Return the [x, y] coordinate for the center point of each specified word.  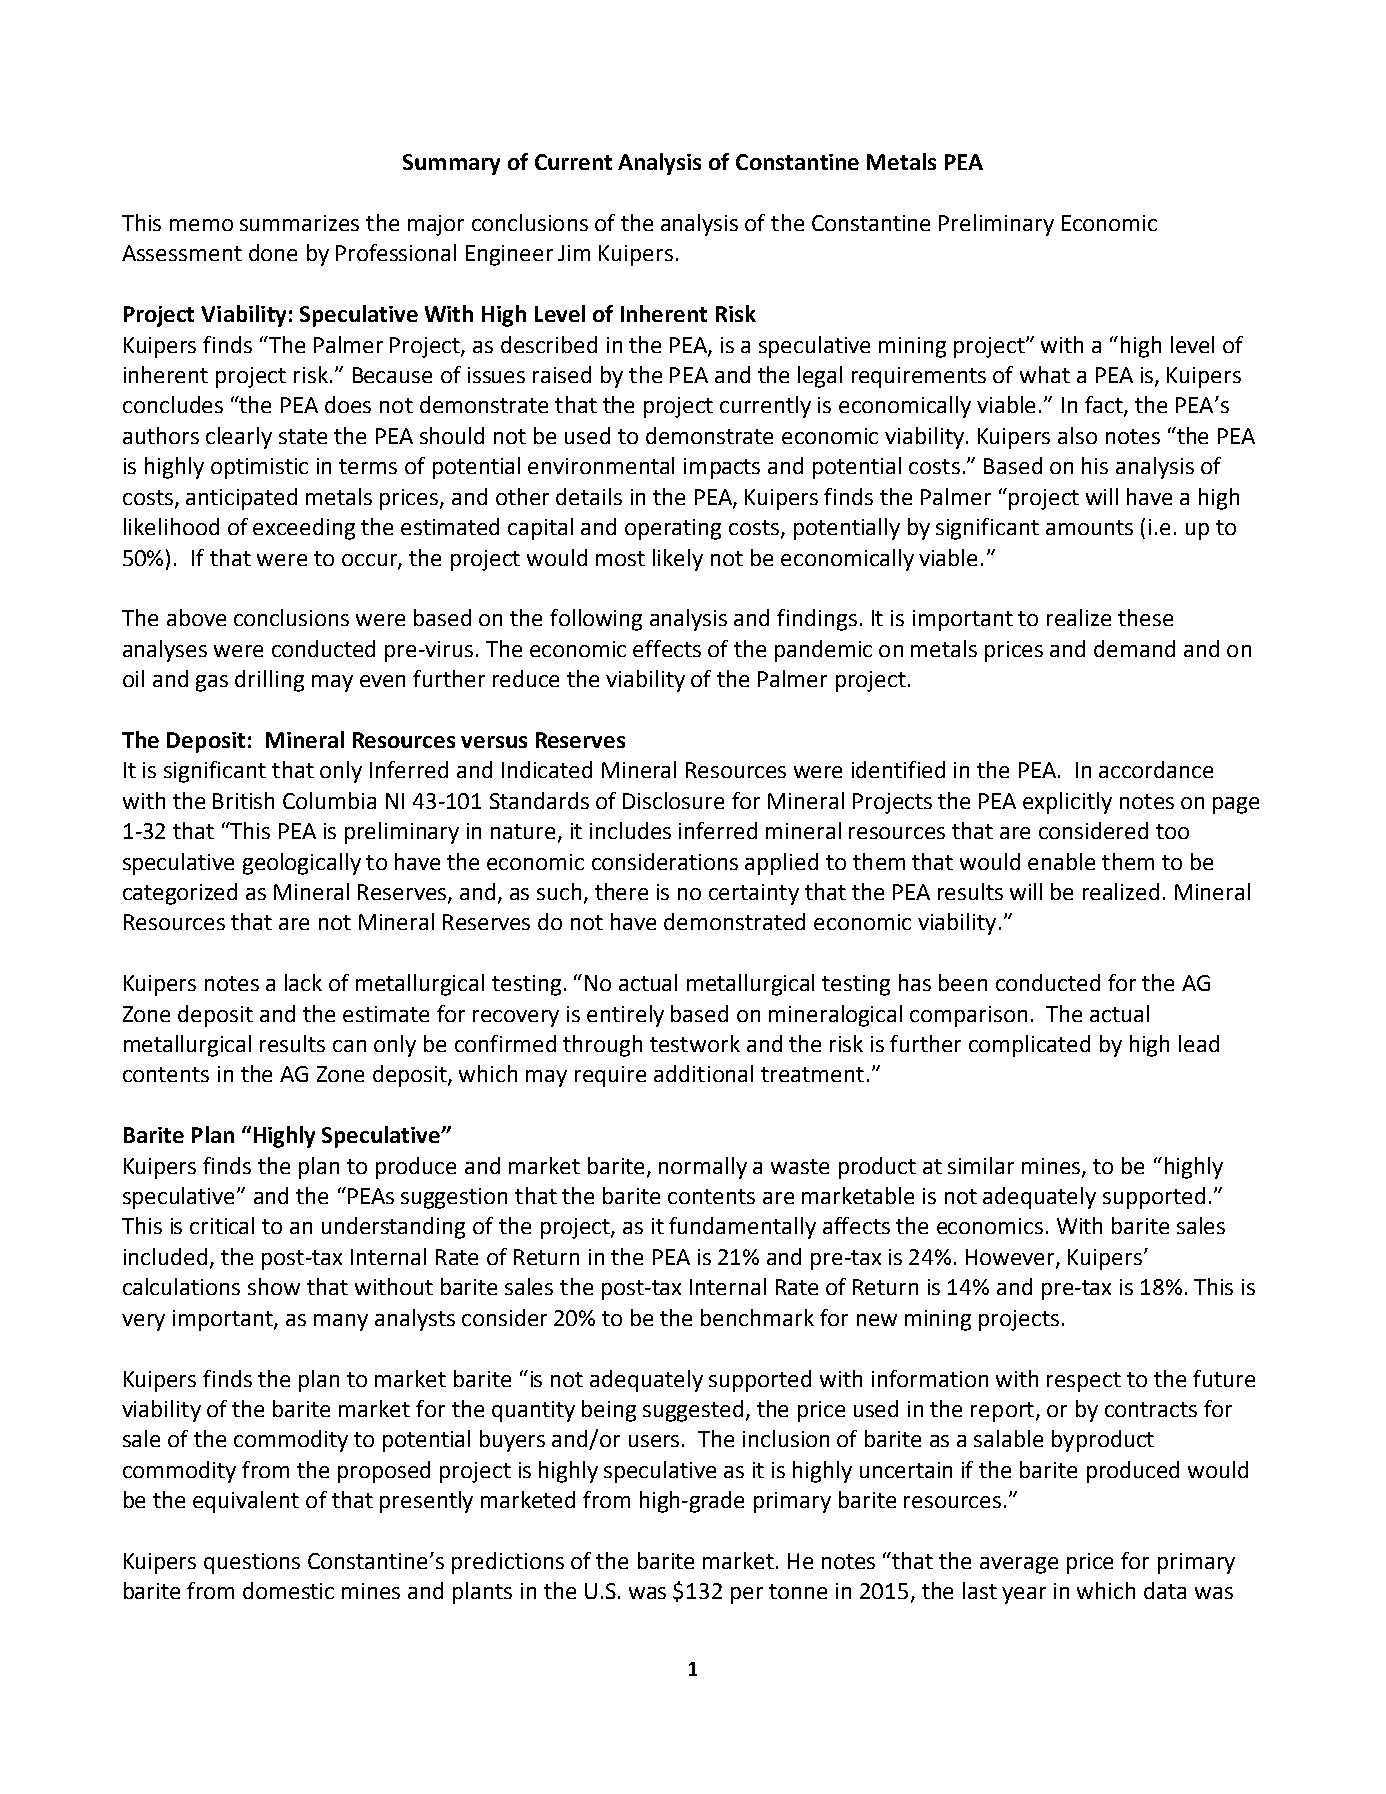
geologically [302, 864]
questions [252, 1563]
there [621, 891]
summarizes [299, 223]
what [1045, 374]
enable [1061, 861]
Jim [574, 253]
